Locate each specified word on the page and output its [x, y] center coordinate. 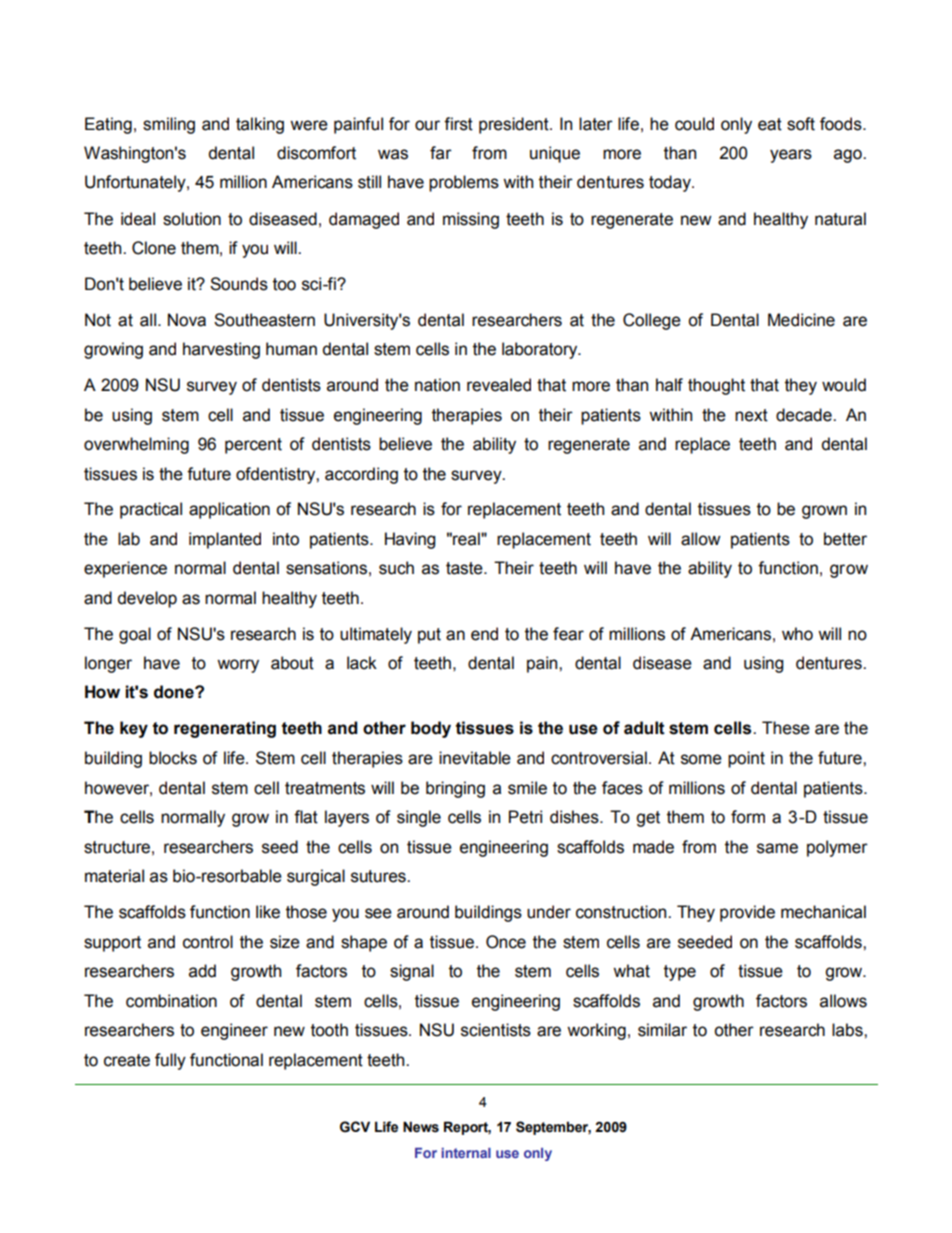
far [441, 153]
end [484, 634]
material [114, 876]
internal [466, 1153]
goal [135, 635]
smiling [169, 125]
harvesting [221, 350]
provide [747, 913]
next [751, 415]
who [797, 634]
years [791, 156]
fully [170, 1061]
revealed [499, 385]
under [549, 912]
